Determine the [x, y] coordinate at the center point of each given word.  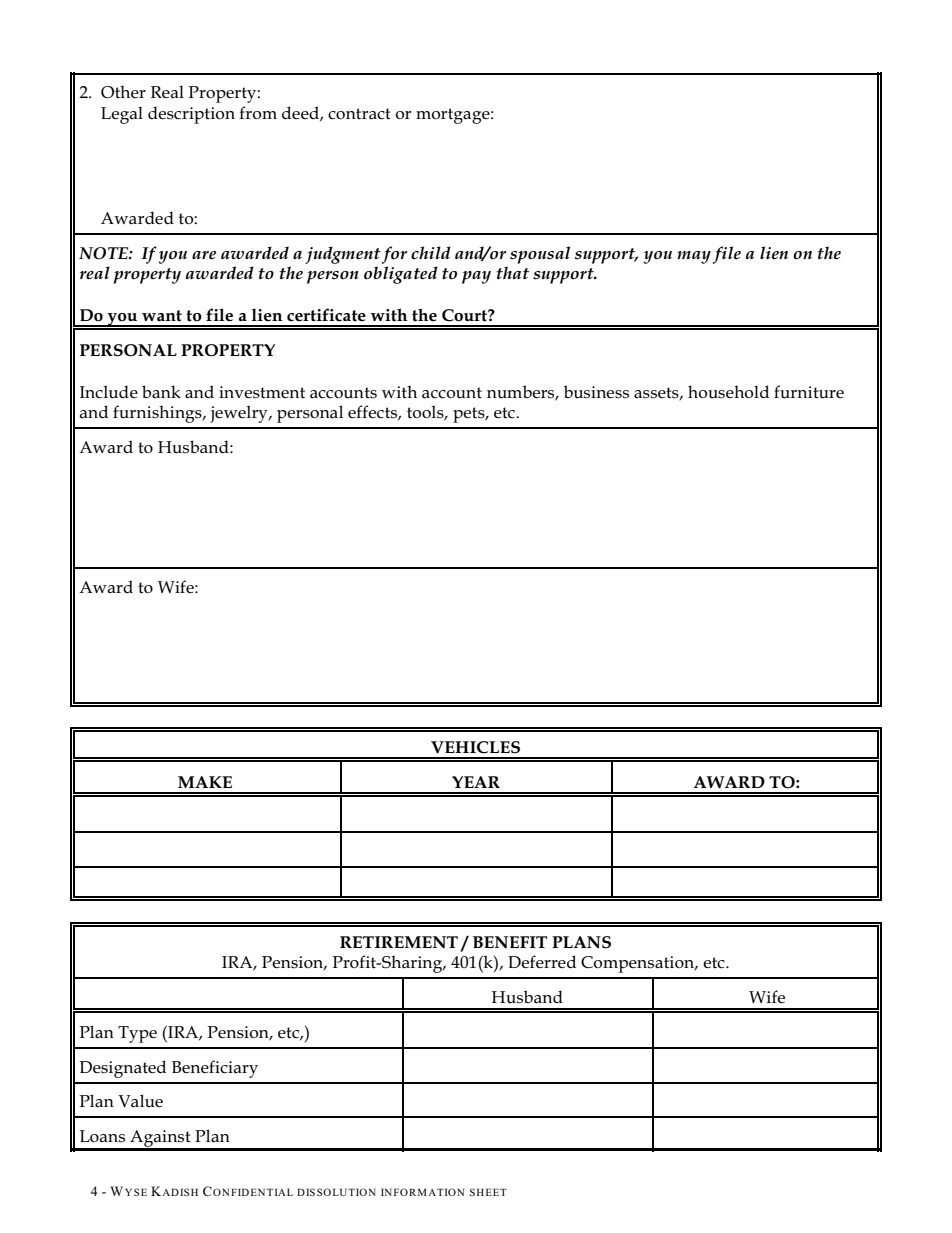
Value [140, 1101]
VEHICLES [475, 747]
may [694, 257]
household [728, 392]
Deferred [542, 962]
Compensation [639, 964]
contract [359, 114]
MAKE [205, 782]
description [191, 115]
